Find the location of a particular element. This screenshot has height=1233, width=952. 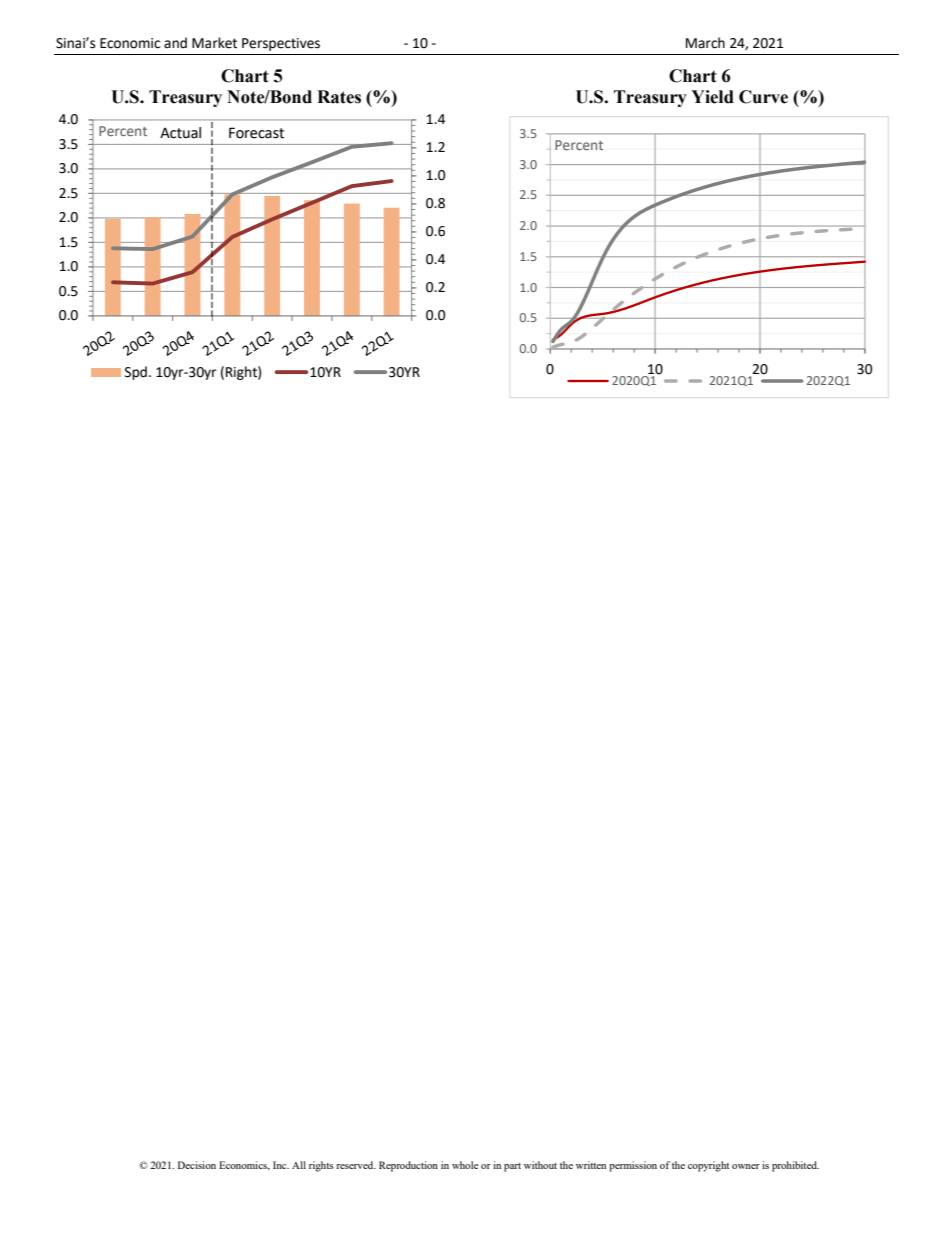

Decision is located at coordinates (197, 1165).
